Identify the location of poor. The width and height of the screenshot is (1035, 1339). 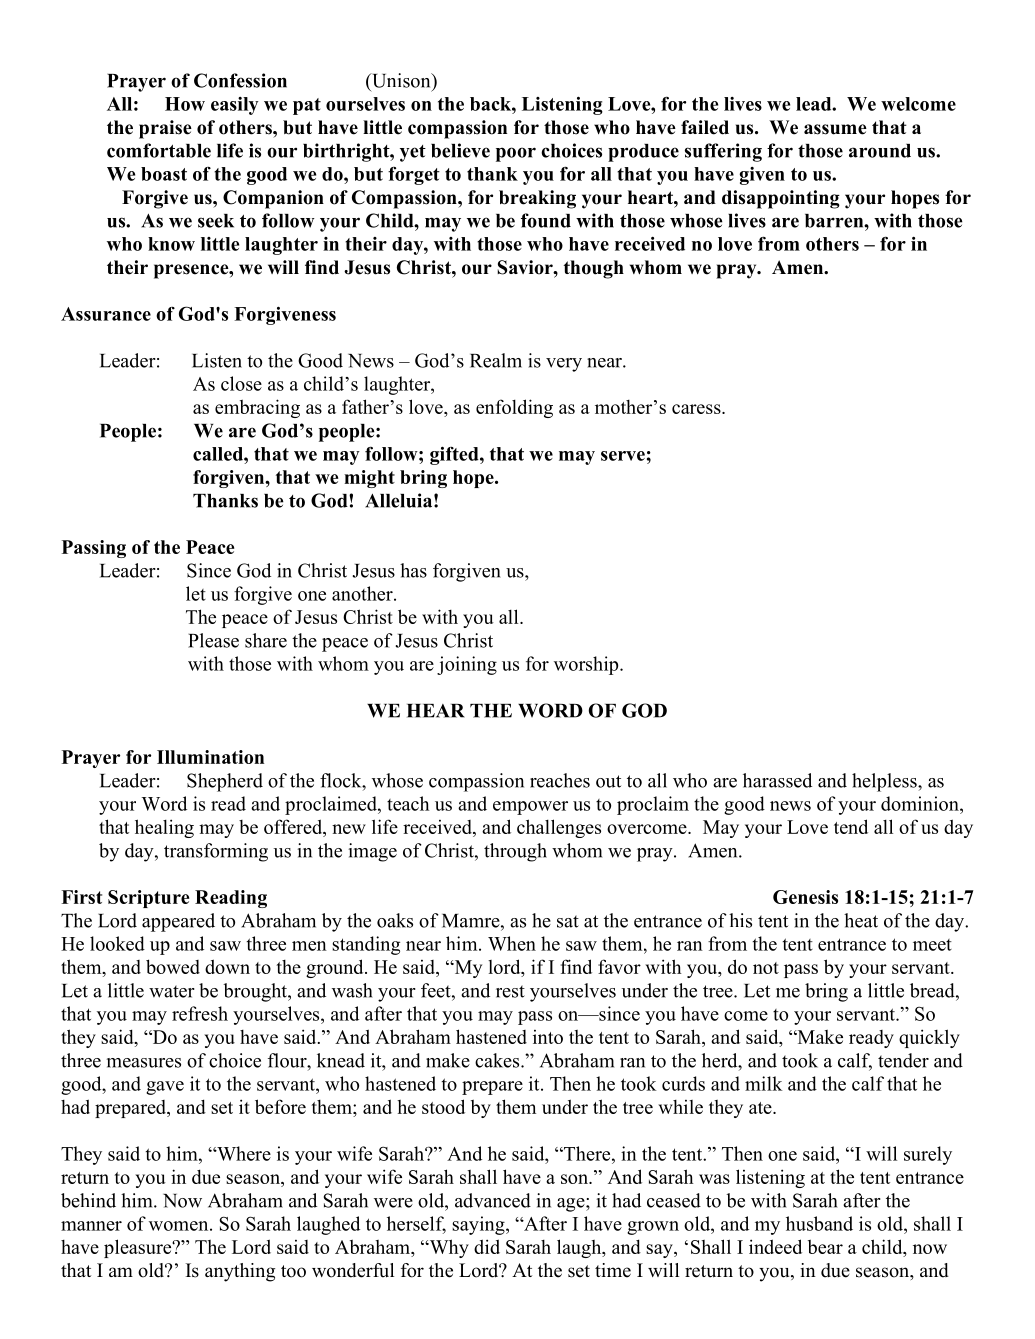
(516, 154).
